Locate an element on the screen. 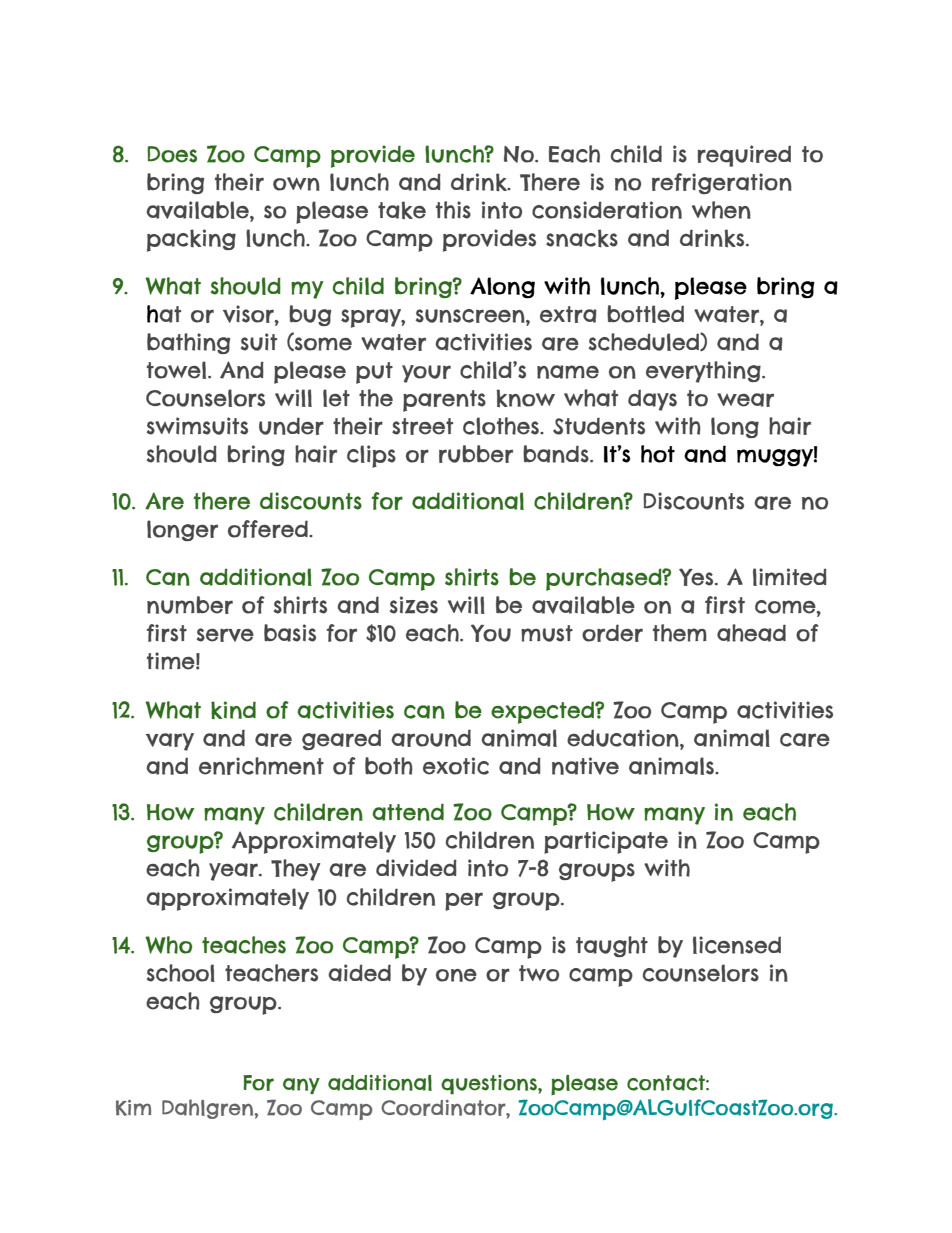 Image resolution: width=952 pixels, height=1233 pixels. Kim is located at coordinates (133, 1108).
